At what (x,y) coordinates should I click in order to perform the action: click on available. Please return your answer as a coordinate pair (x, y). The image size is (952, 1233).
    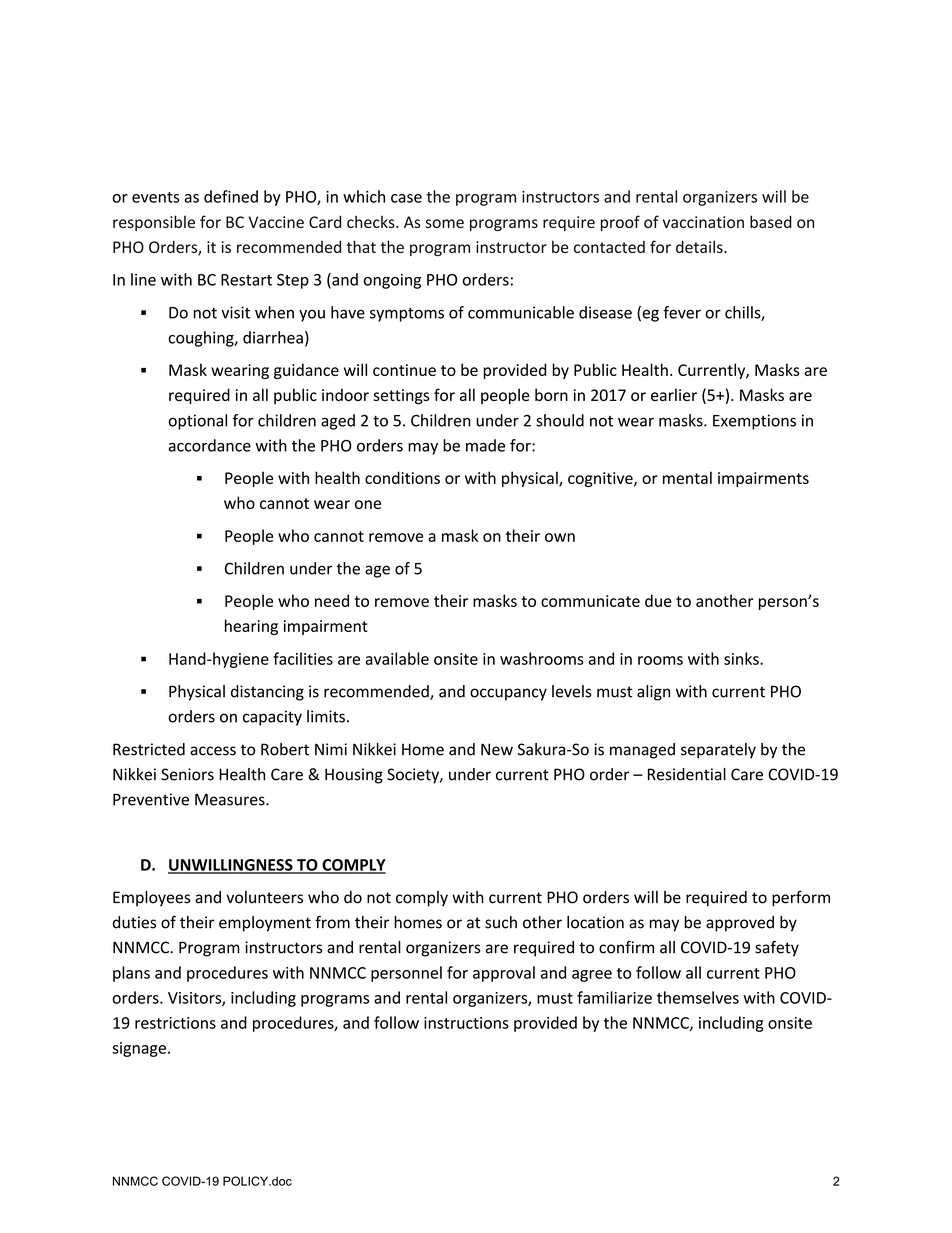
    Looking at the image, I should click on (397, 658).
